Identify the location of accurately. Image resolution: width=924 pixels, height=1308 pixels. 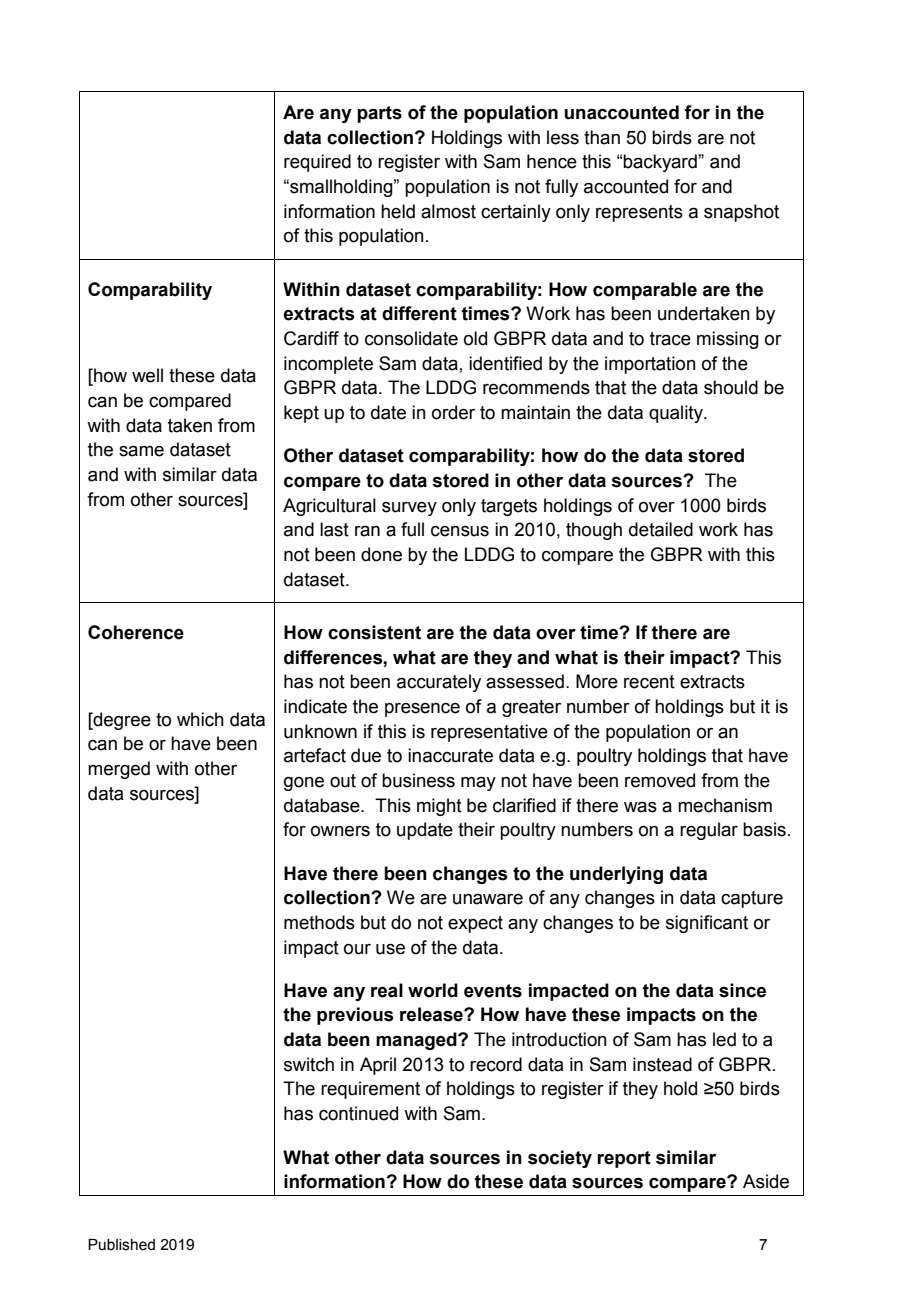
(439, 683).
